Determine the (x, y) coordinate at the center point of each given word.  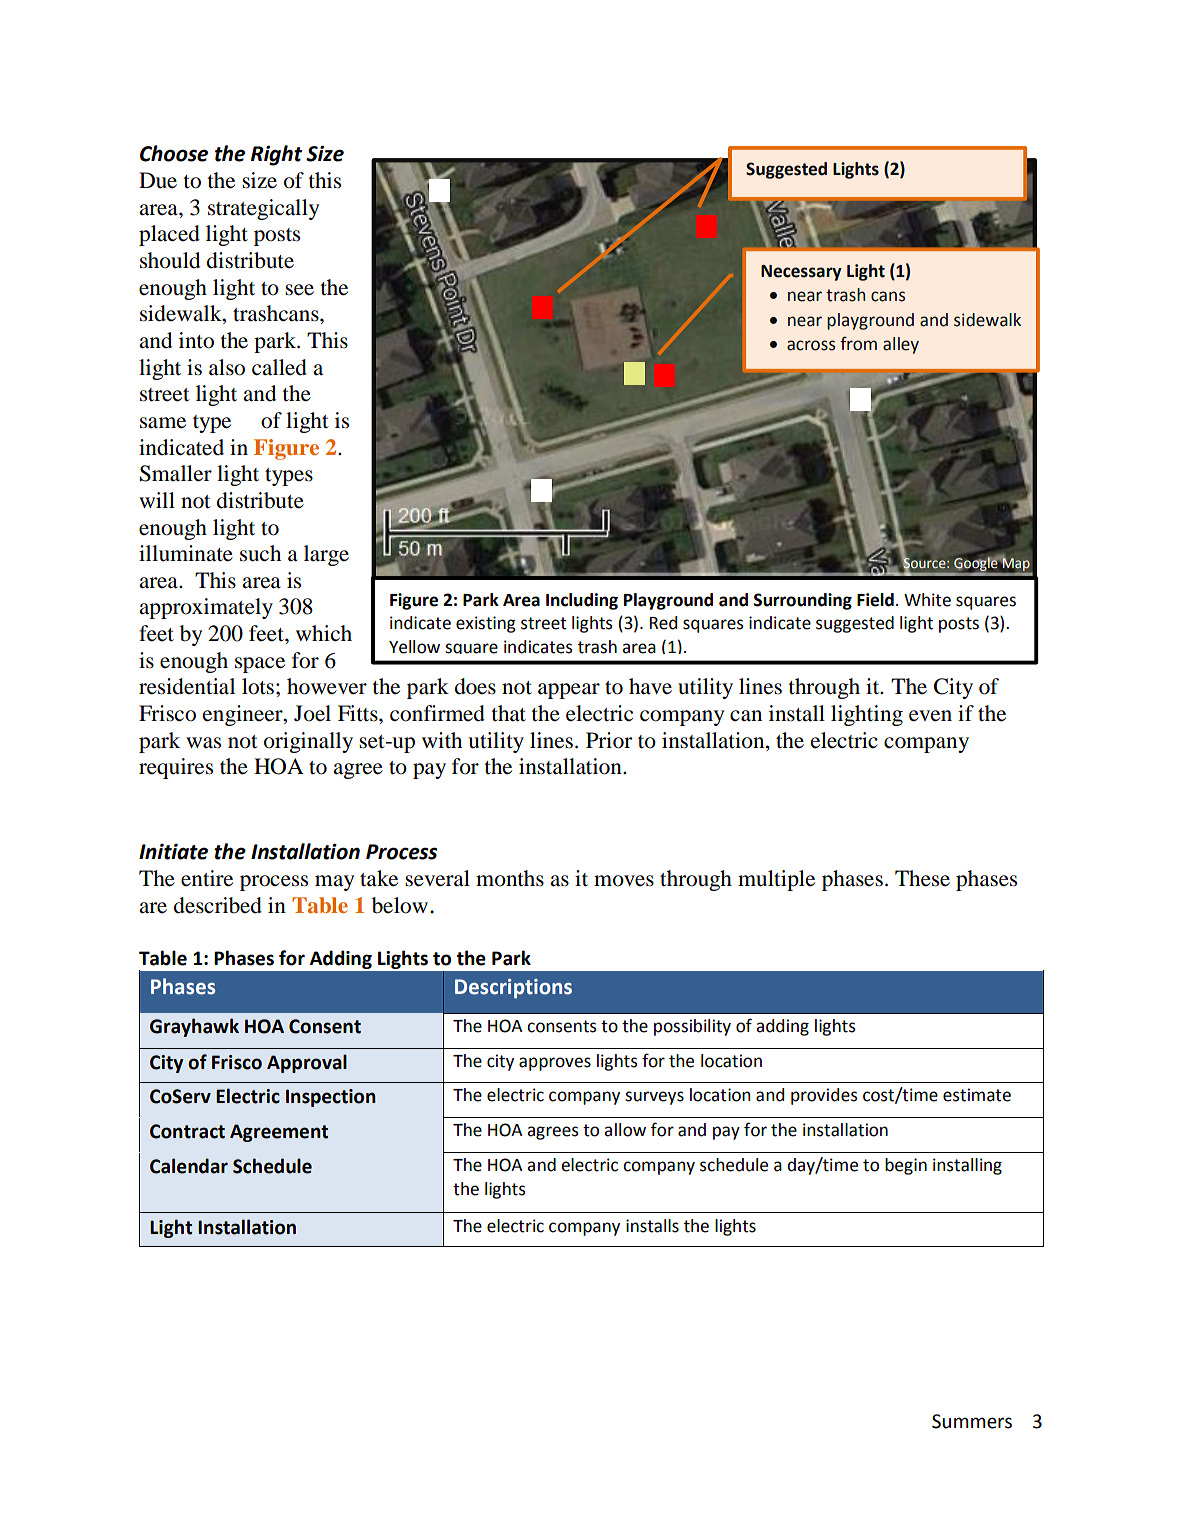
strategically (263, 209)
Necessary (801, 273)
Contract (187, 1131)
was (203, 743)
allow (625, 1130)
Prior (609, 740)
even (930, 716)
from (858, 343)
